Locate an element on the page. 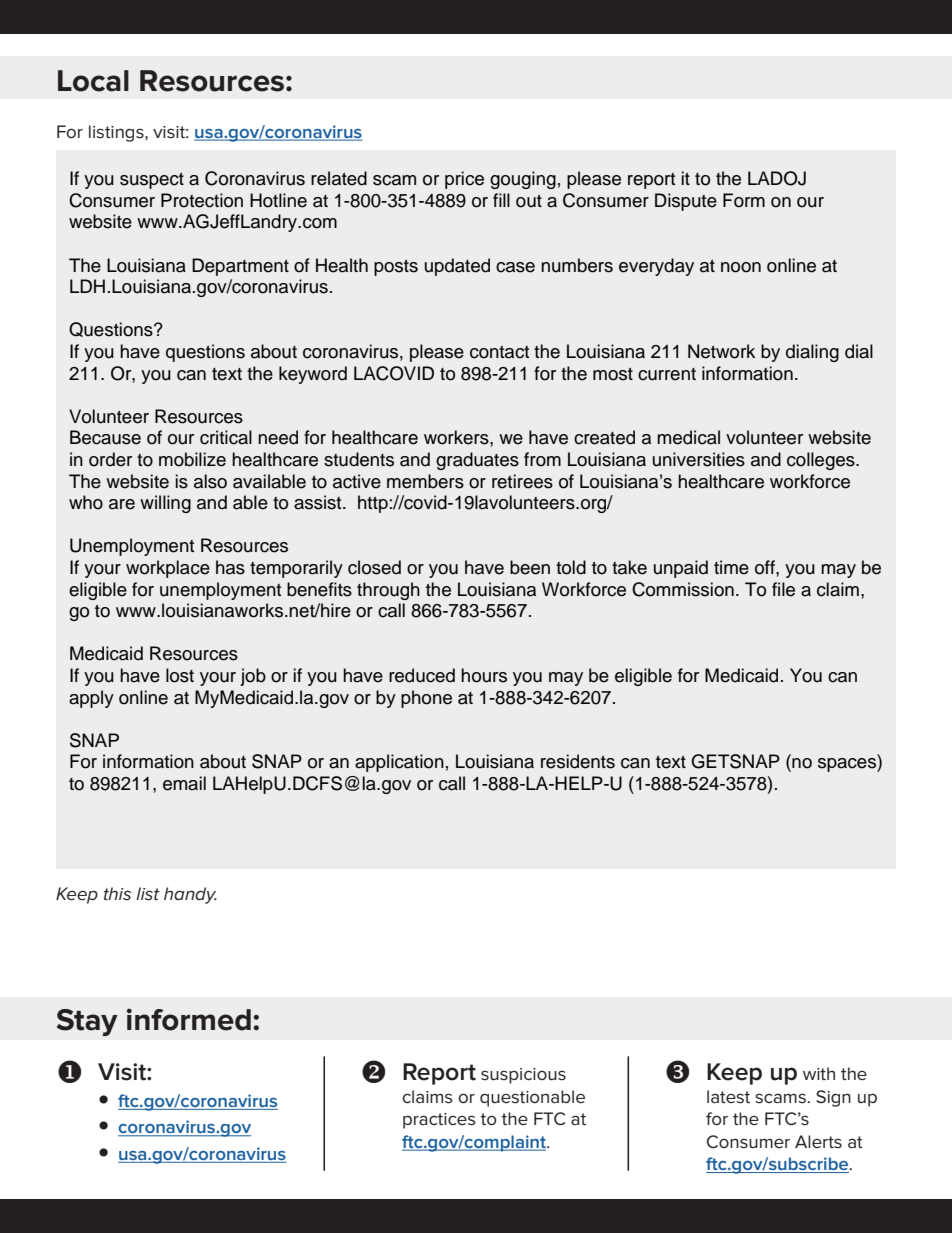 This image has width=952, height=1233. Stay is located at coordinates (87, 1022).
